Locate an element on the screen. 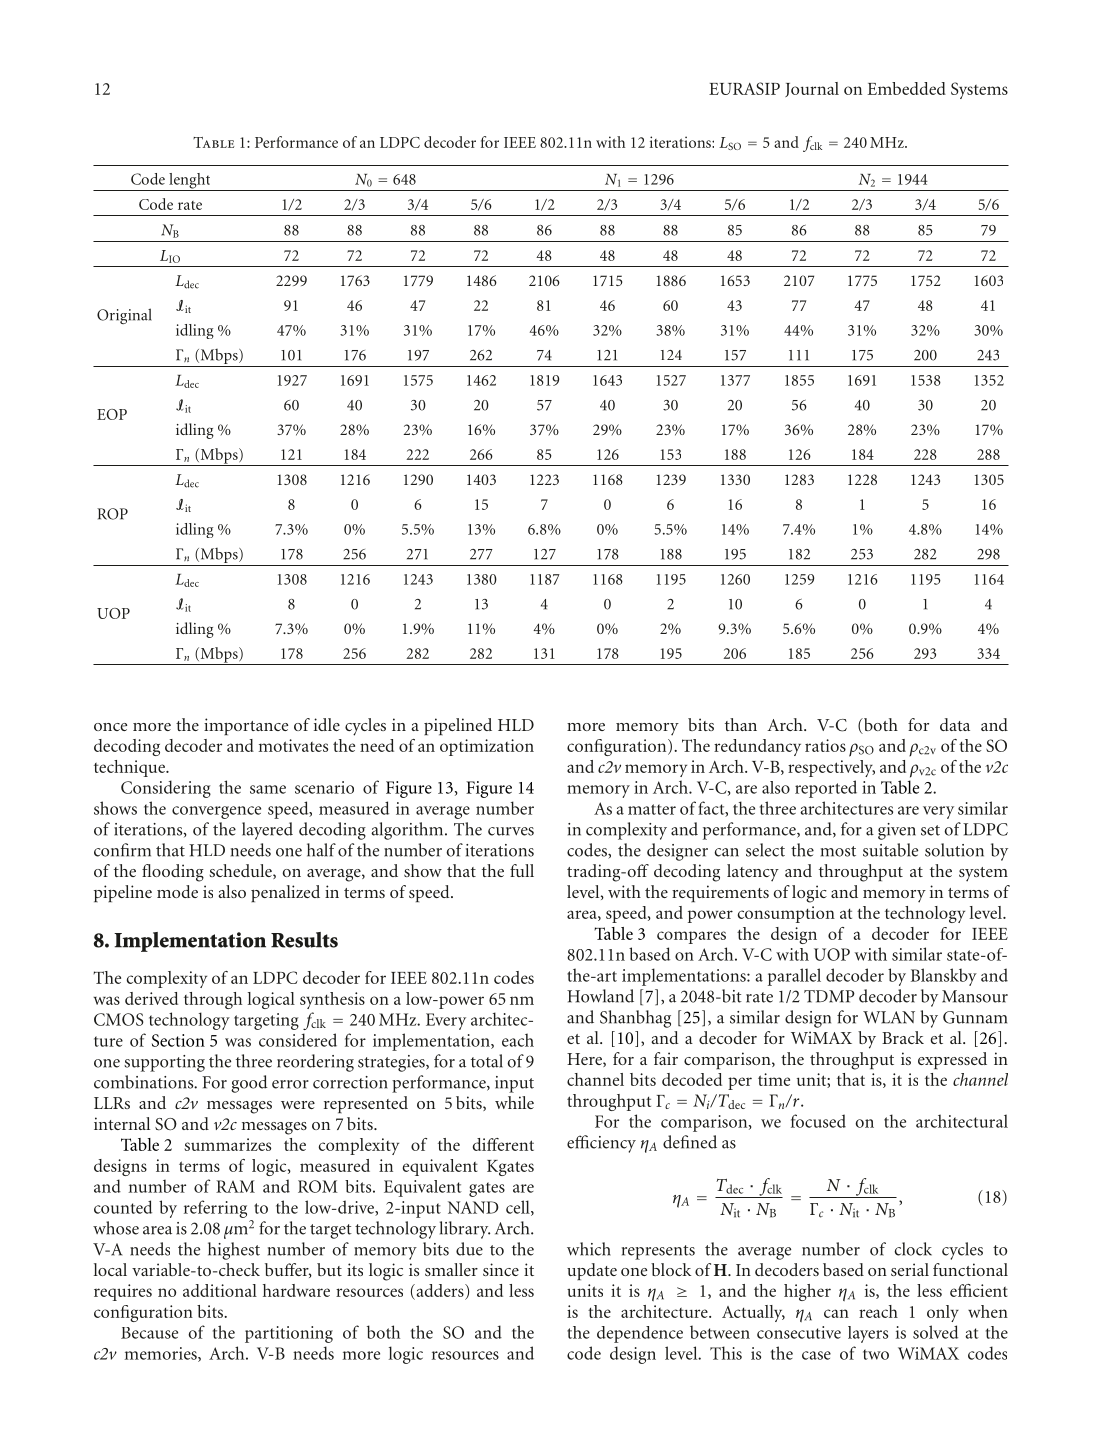 The width and height of the screenshot is (1102, 1454). Original is located at coordinates (124, 316).
